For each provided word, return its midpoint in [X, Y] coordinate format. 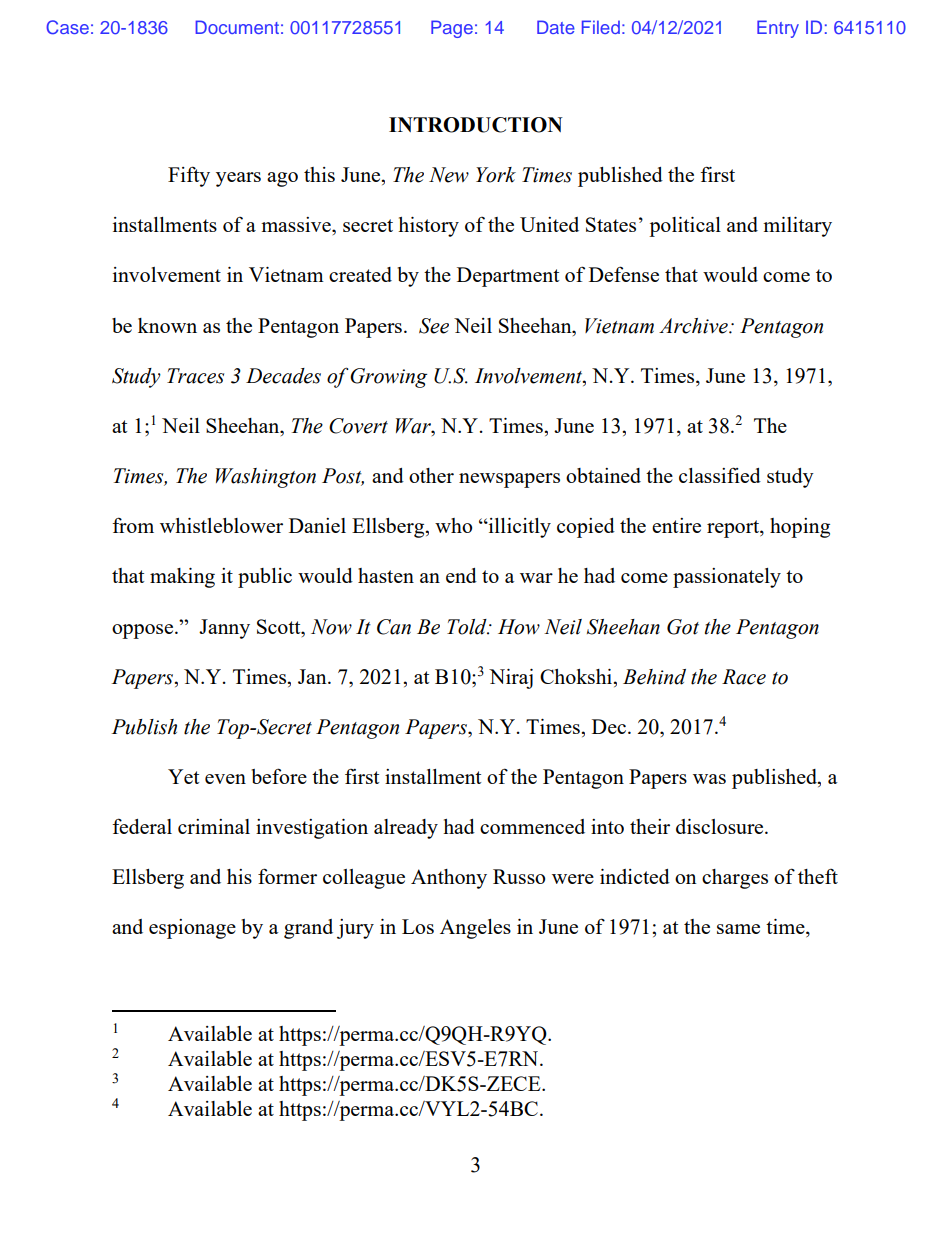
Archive [694, 326]
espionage [192, 929]
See [434, 326]
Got [683, 627]
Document [237, 27]
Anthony [449, 879]
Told [468, 627]
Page [452, 29]
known [167, 325]
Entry [778, 29]
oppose [142, 631]
